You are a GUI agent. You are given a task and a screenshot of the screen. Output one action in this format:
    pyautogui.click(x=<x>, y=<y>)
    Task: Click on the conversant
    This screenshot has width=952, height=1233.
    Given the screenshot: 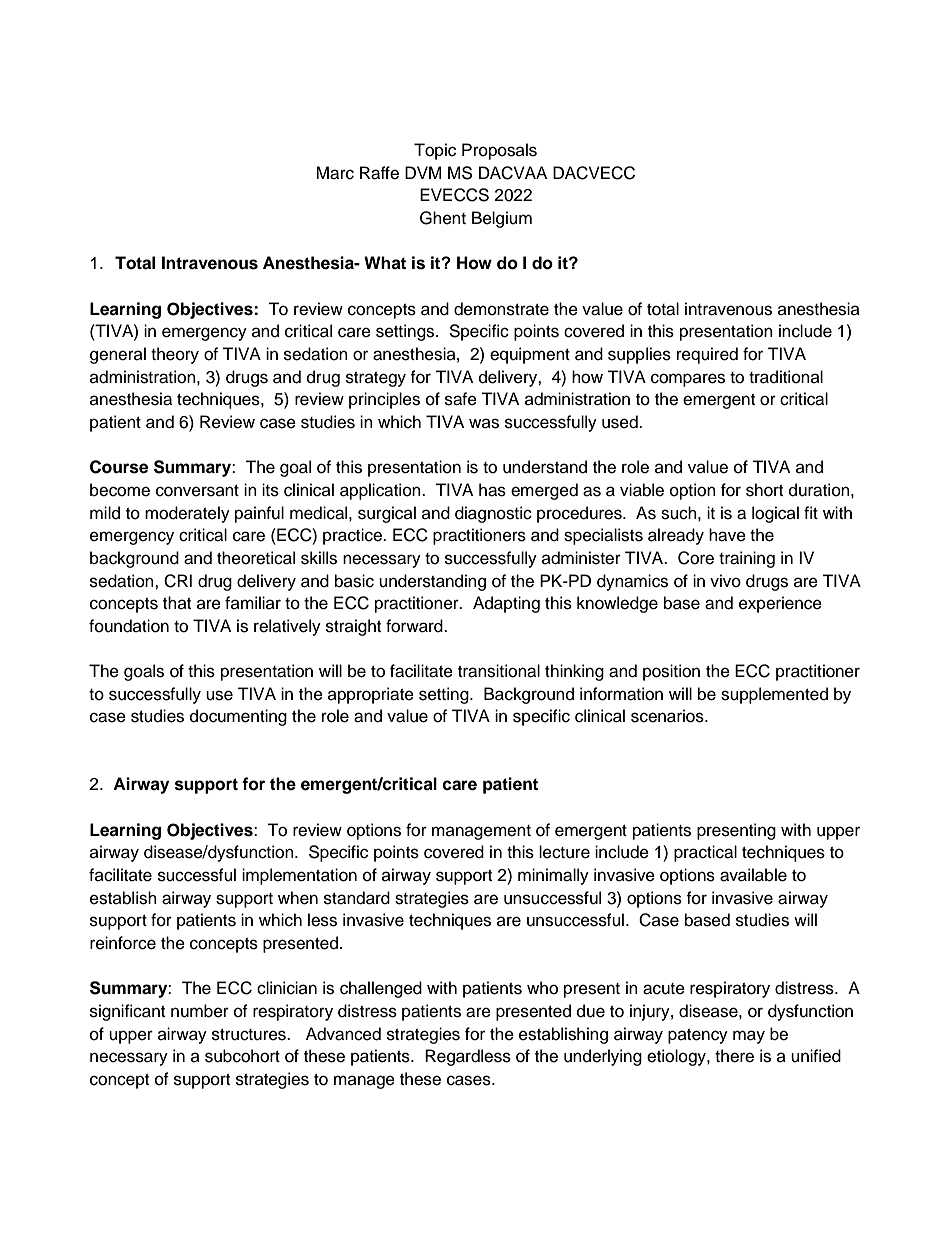 What is the action you would take?
    pyautogui.click(x=197, y=491)
